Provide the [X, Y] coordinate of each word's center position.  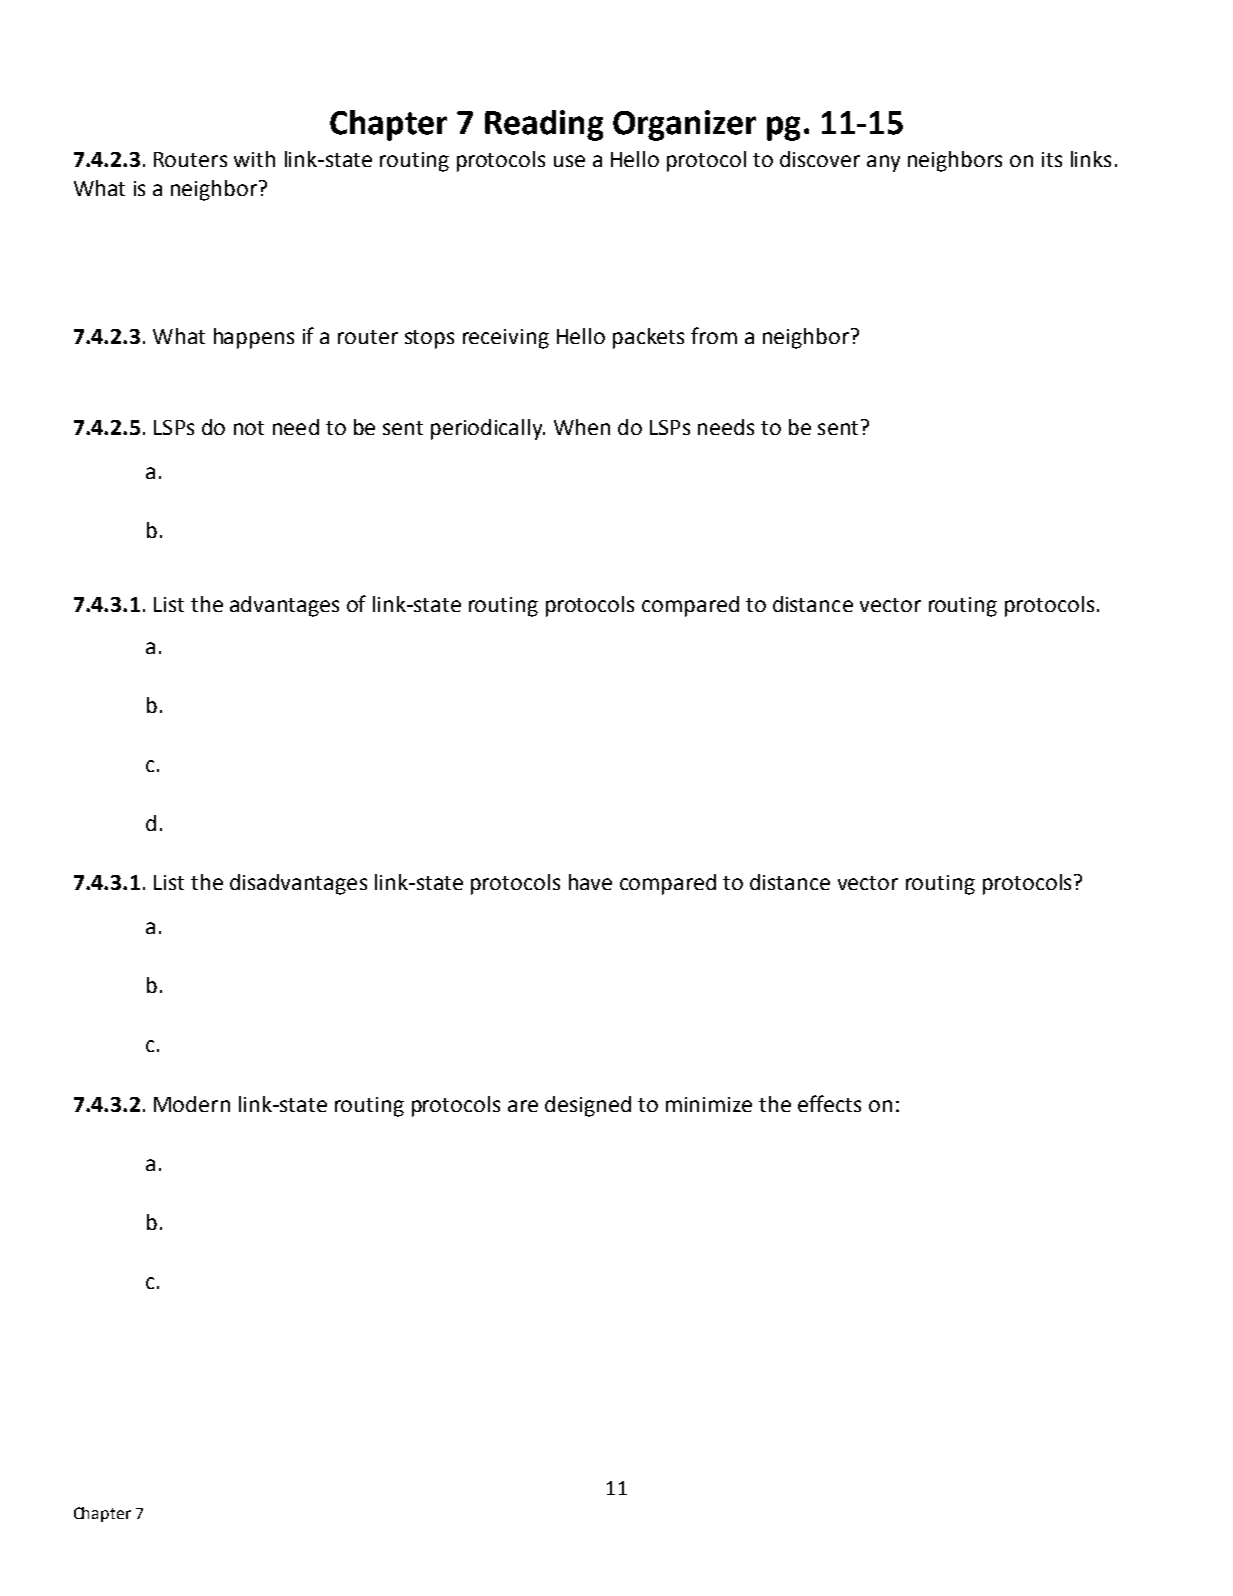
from [714, 335]
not [249, 428]
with [254, 159]
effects [829, 1103]
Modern [192, 1104]
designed [588, 1106]
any [883, 163]
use [569, 161]
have [590, 882]
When [582, 427]
